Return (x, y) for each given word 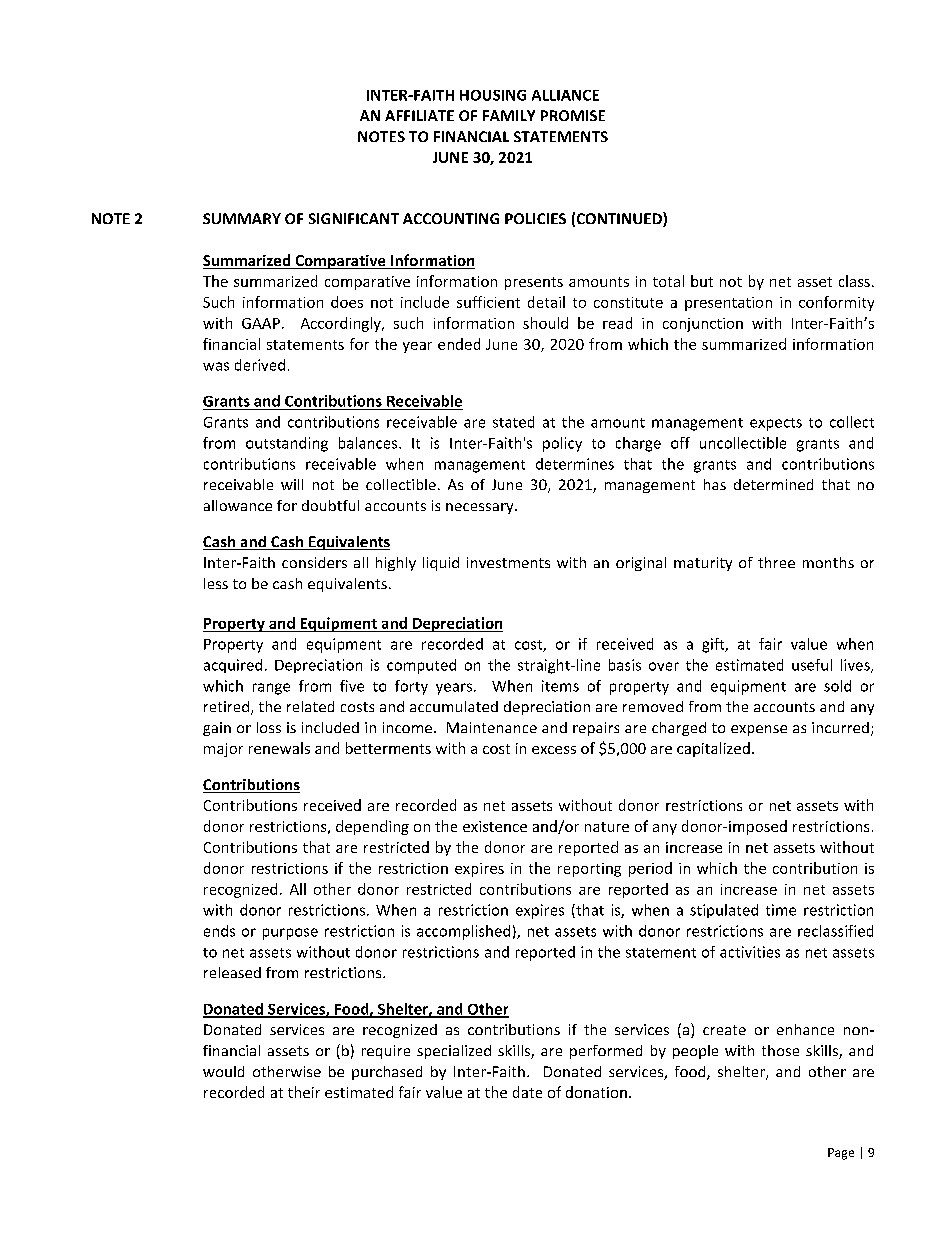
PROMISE (573, 115)
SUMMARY (242, 218)
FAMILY (509, 115)
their (304, 1092)
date (527, 1092)
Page (841, 1154)
